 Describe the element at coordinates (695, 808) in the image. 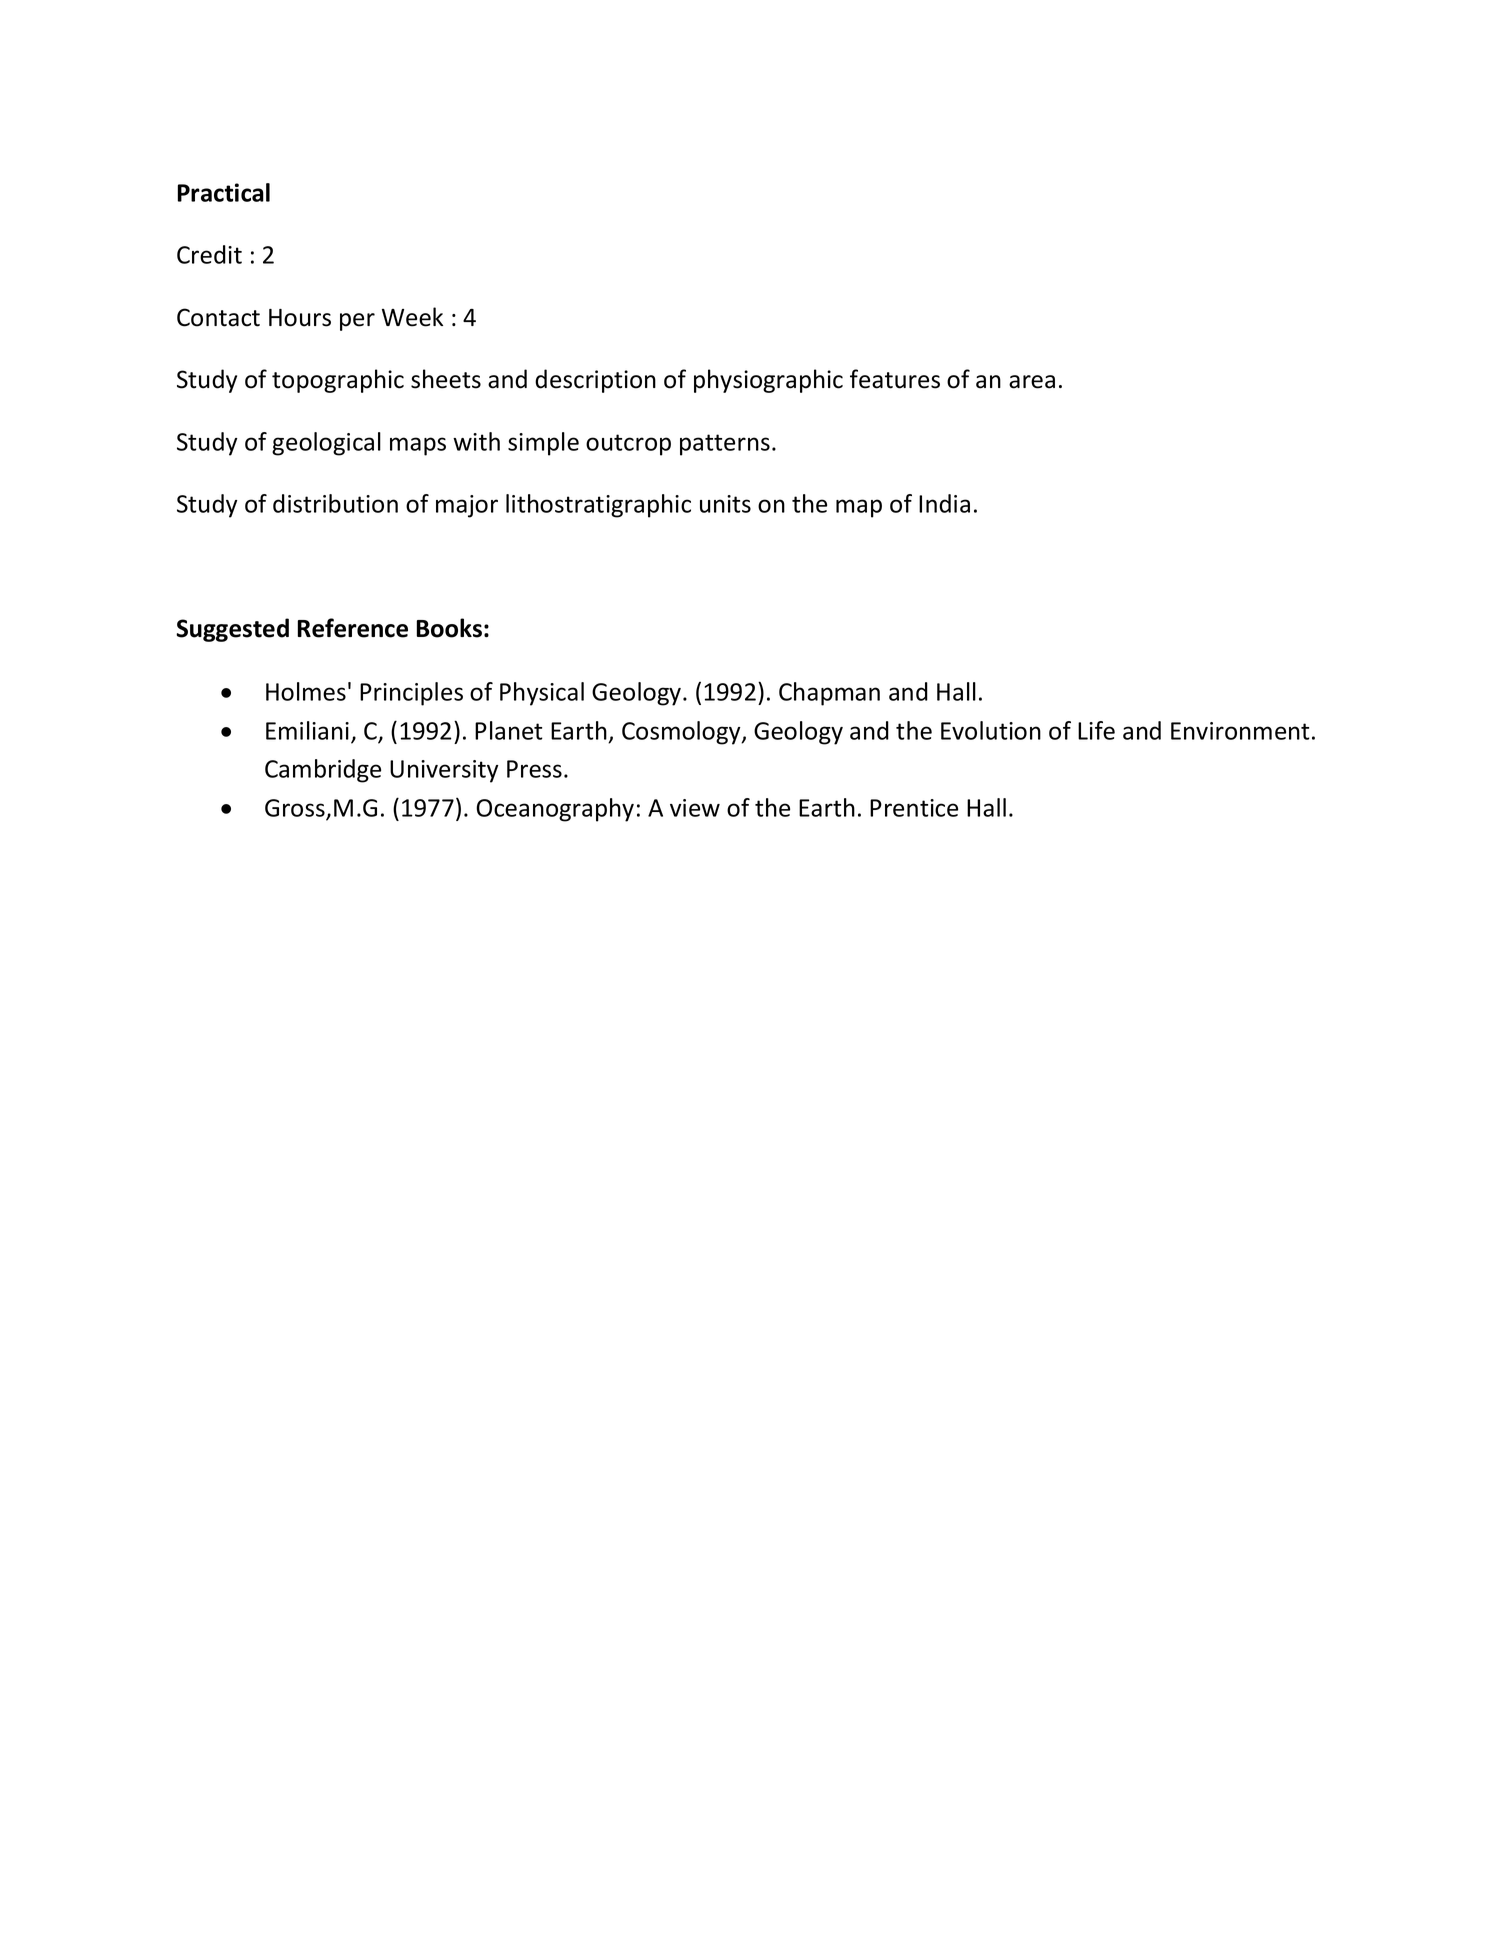

I see `view` at that location.
